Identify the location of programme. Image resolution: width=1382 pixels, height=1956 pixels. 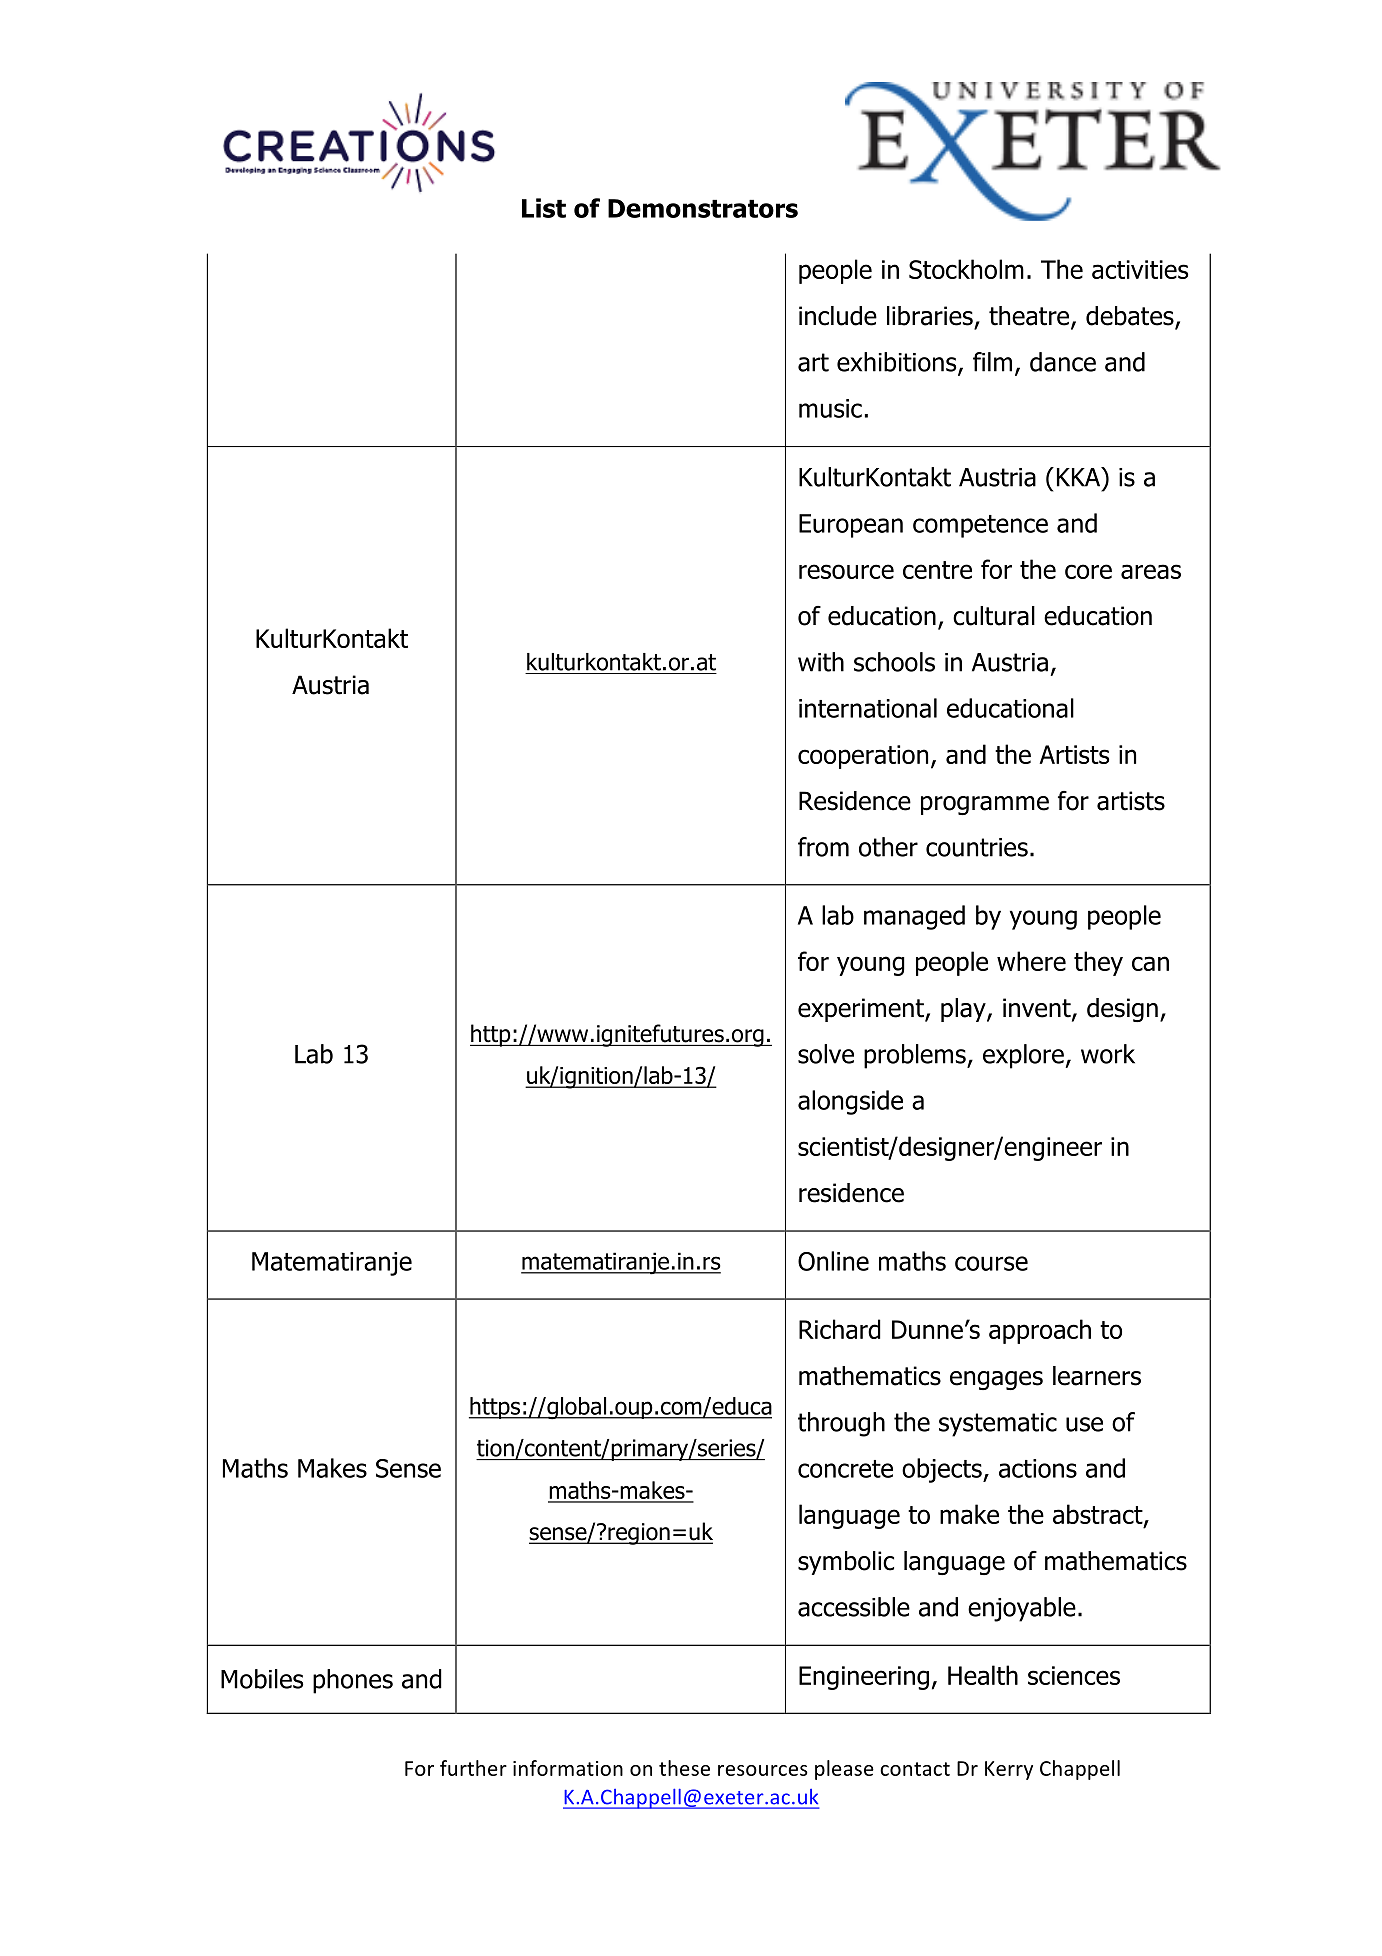
(985, 805).
